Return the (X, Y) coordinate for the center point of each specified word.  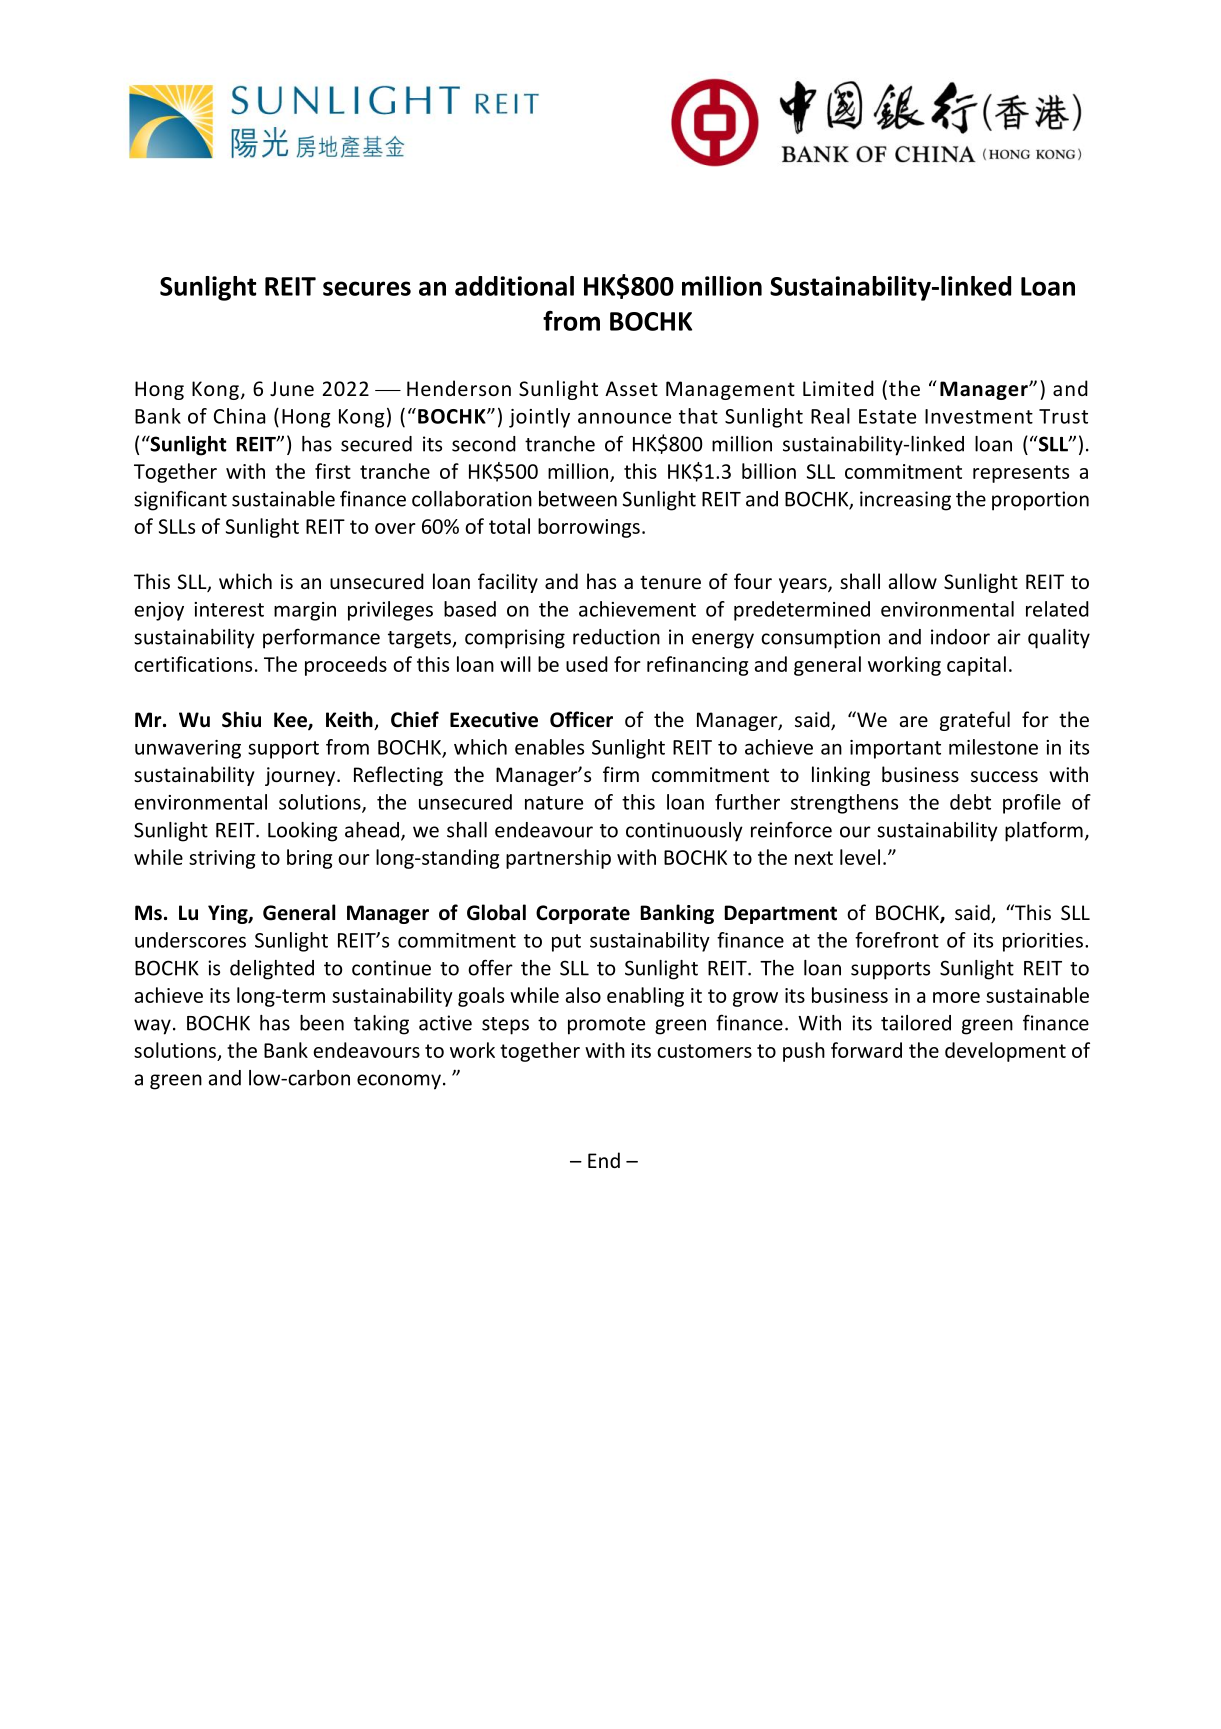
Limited (838, 388)
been (322, 1023)
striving (222, 859)
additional (514, 286)
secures (367, 288)
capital (976, 666)
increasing (905, 501)
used (587, 664)
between (578, 499)
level (860, 857)
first (333, 471)
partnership (558, 859)
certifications (193, 664)
